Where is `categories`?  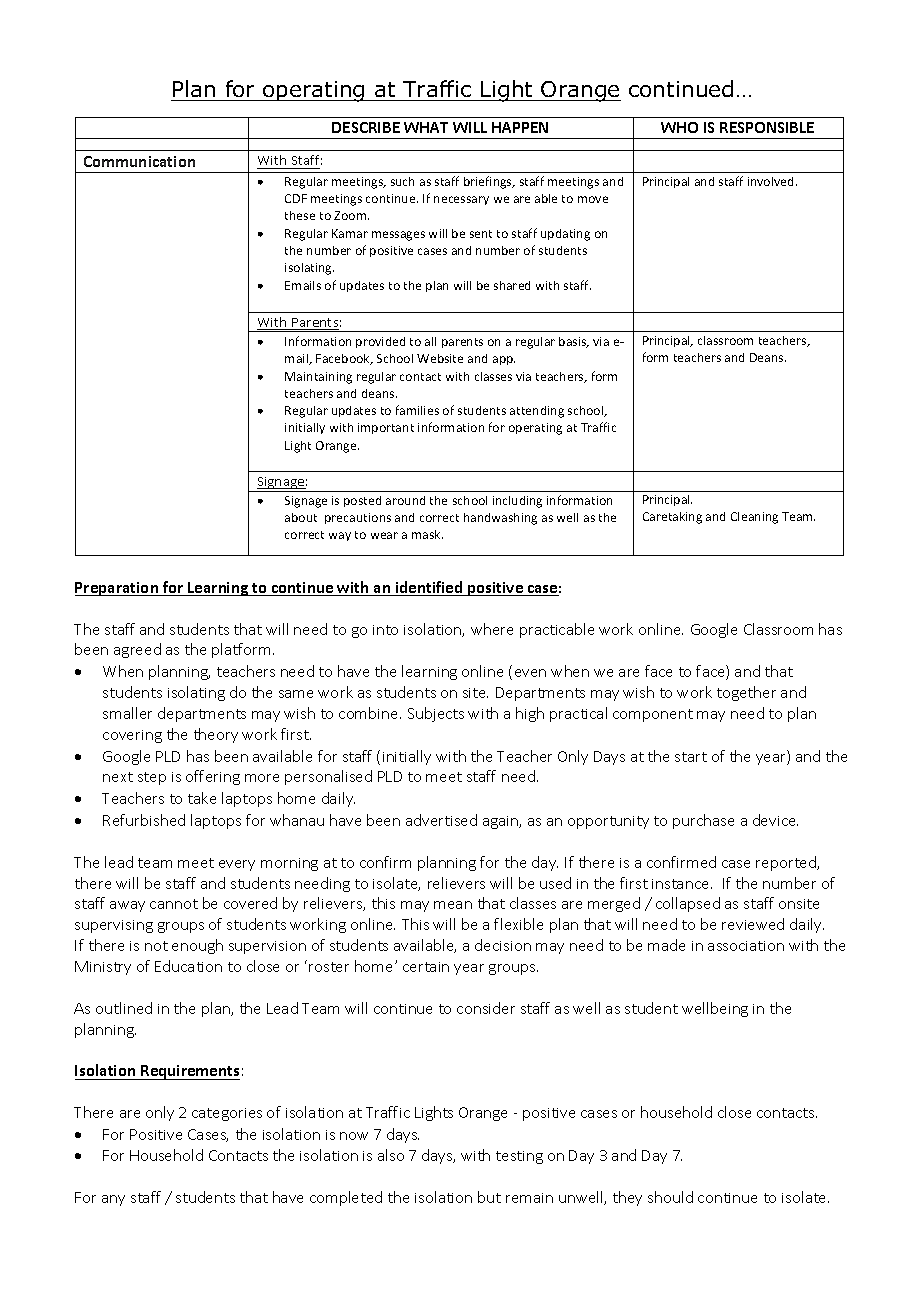 categories is located at coordinates (227, 1114).
